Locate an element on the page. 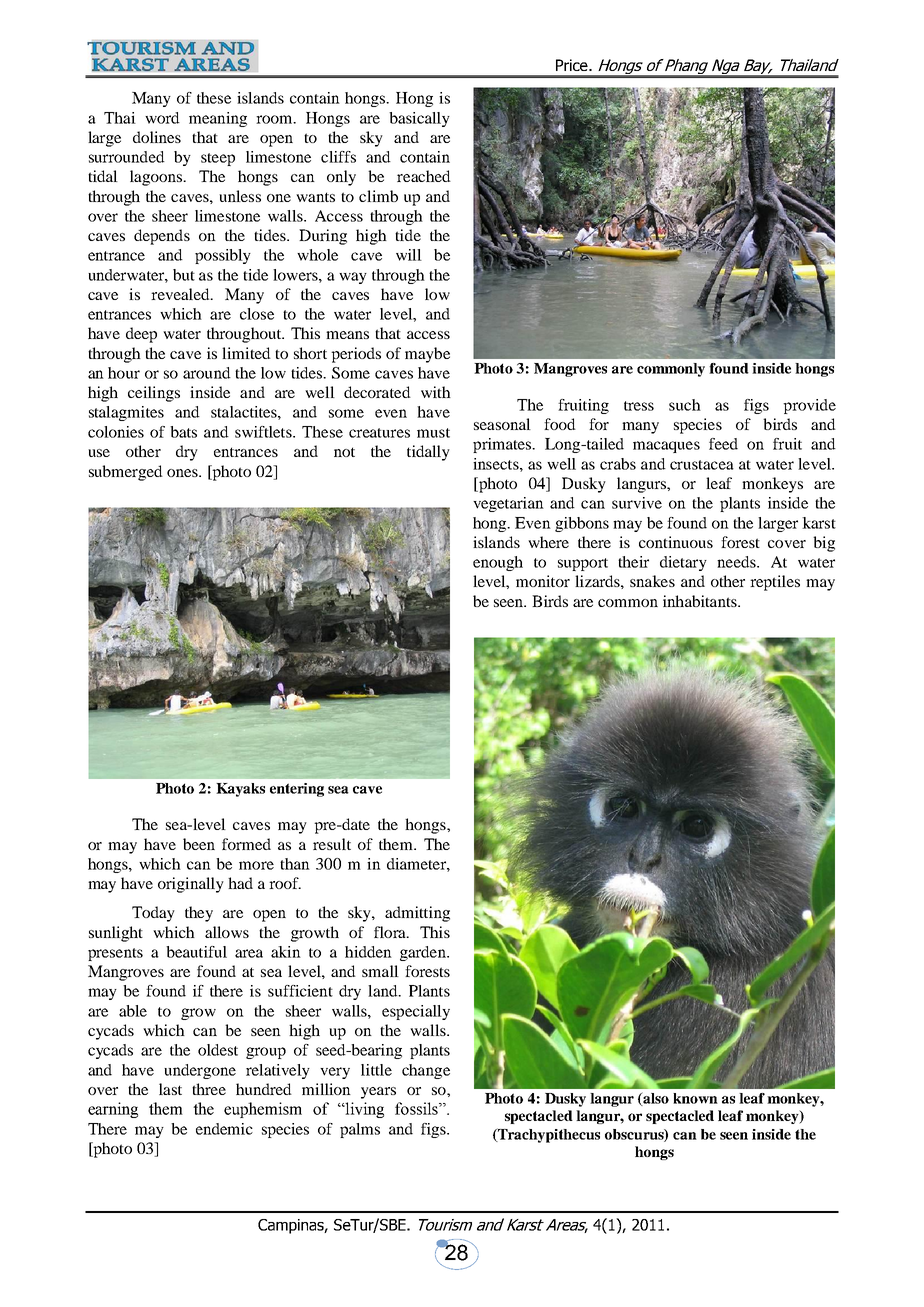  change is located at coordinates (426, 1071).
